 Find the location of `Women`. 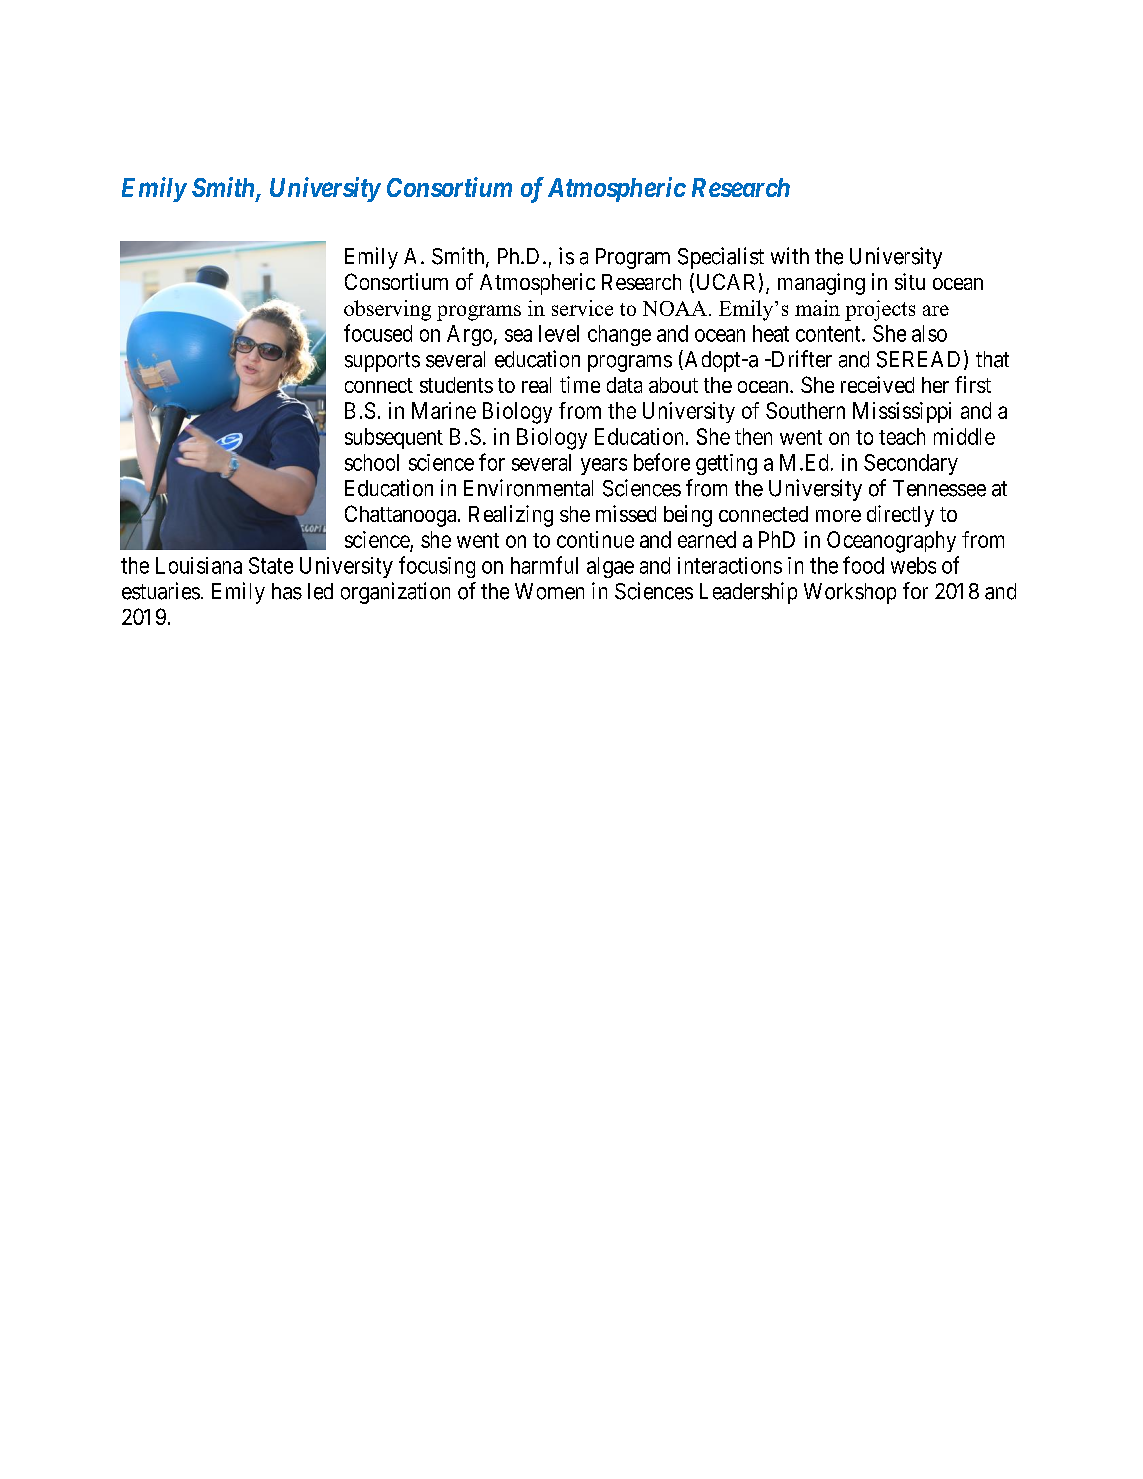

Women is located at coordinates (549, 591).
